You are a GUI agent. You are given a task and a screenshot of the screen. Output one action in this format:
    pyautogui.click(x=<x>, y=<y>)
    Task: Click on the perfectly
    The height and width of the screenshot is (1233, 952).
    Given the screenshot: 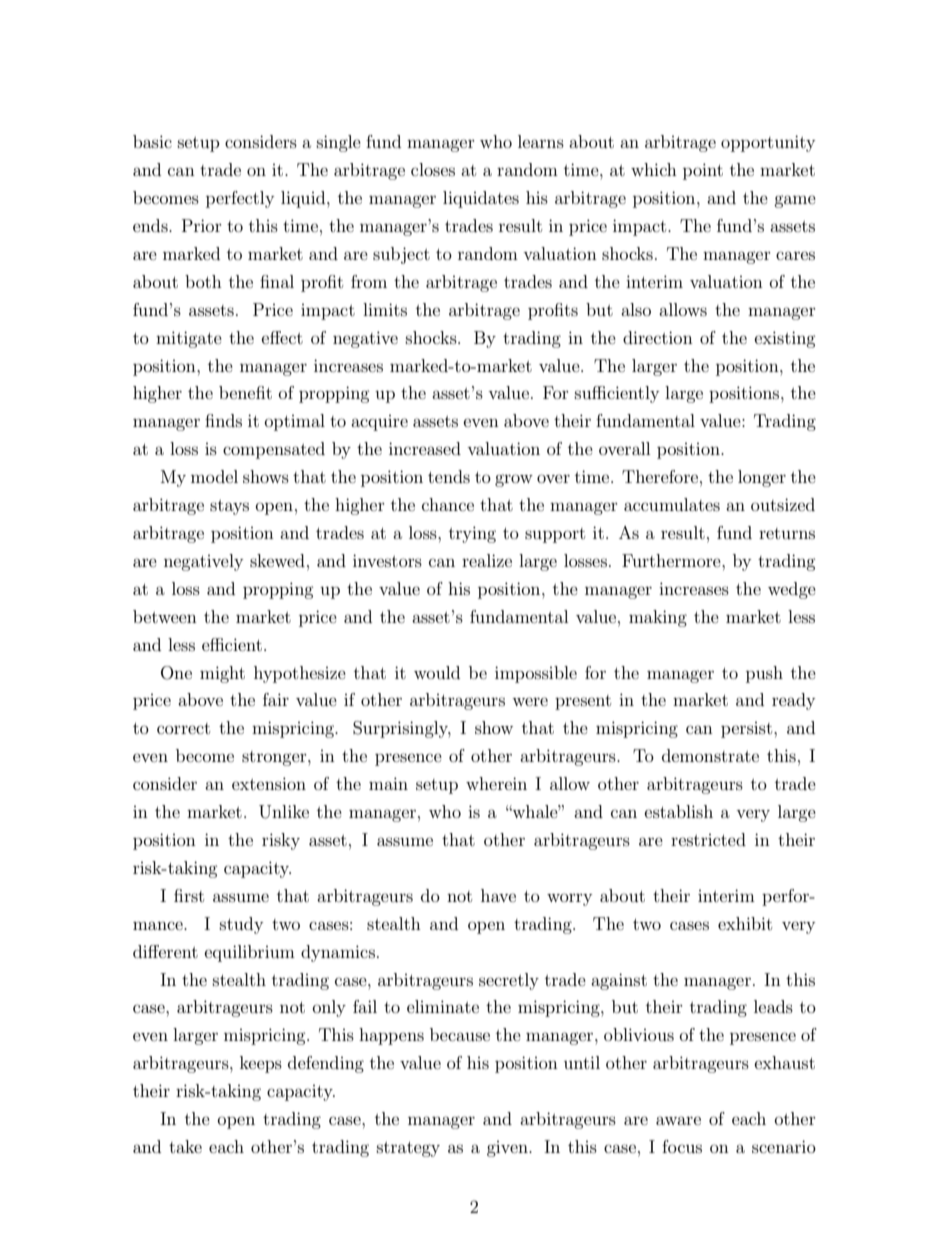 What is the action you would take?
    pyautogui.click(x=240, y=199)
